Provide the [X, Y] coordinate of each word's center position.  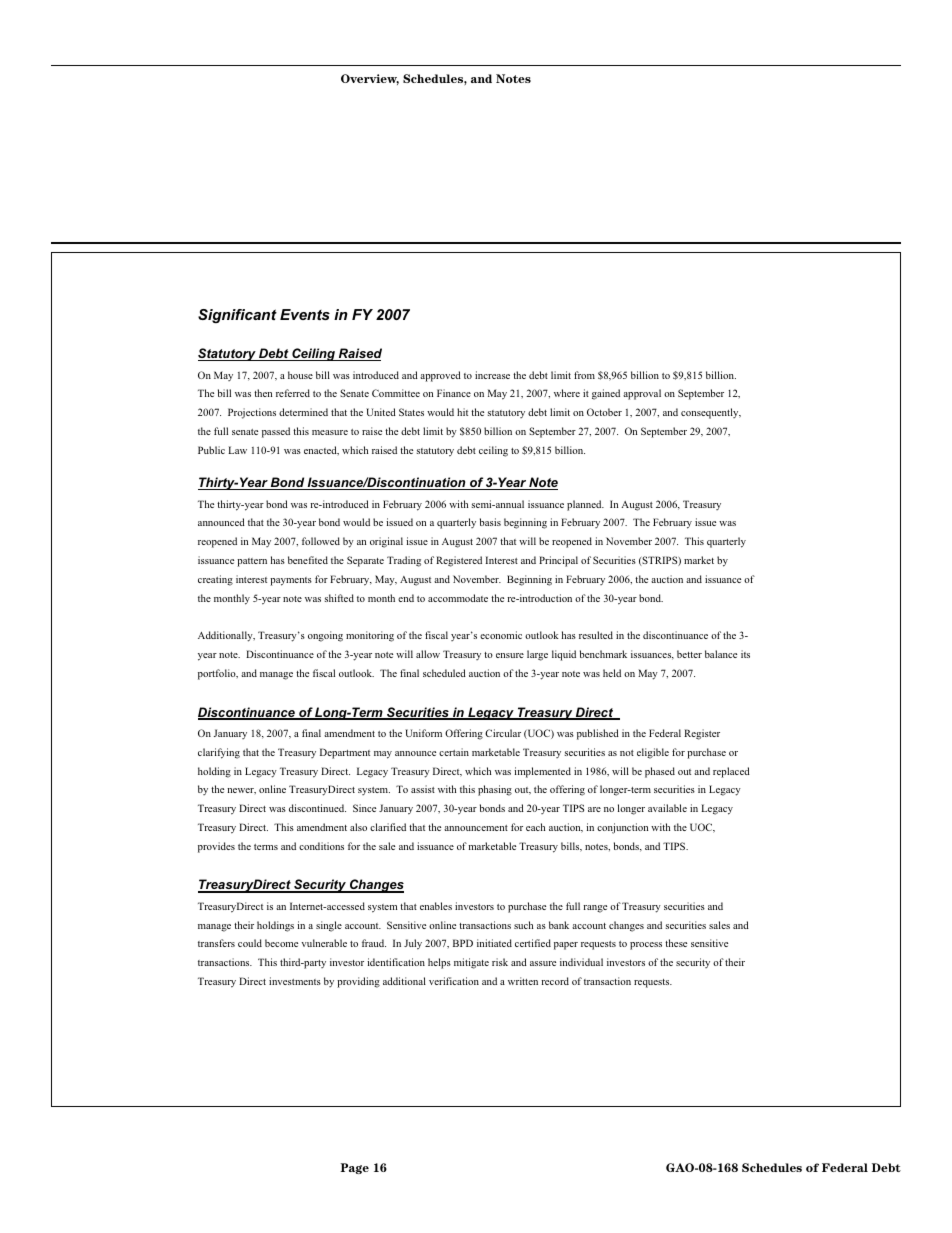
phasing [495, 790]
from [584, 375]
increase [492, 375]
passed [276, 432]
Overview [370, 79]
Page [354, 1168]
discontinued [317, 808]
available [667, 808]
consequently [711, 413]
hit [462, 412]
